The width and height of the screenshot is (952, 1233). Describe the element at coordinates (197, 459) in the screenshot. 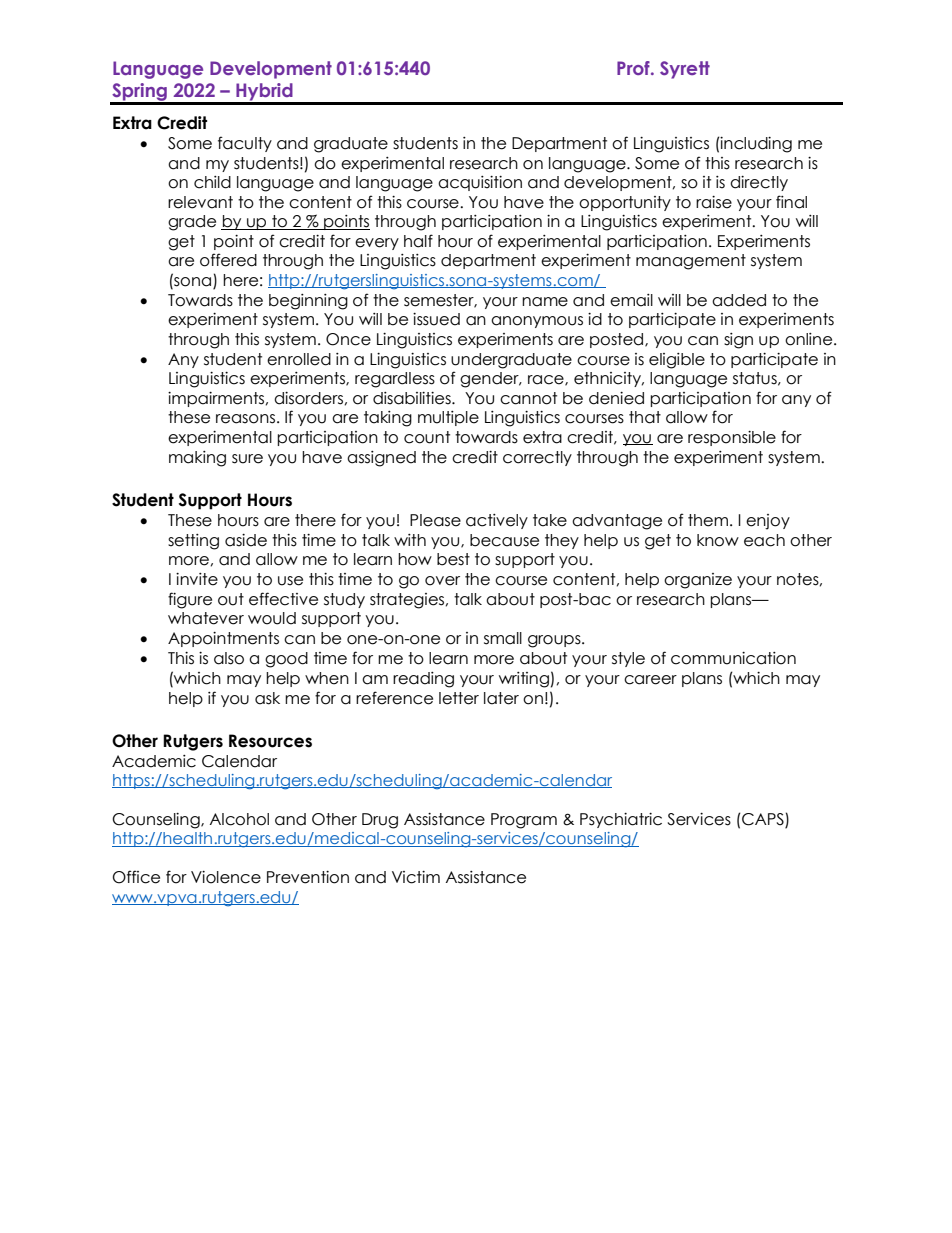

I see `making` at that location.
